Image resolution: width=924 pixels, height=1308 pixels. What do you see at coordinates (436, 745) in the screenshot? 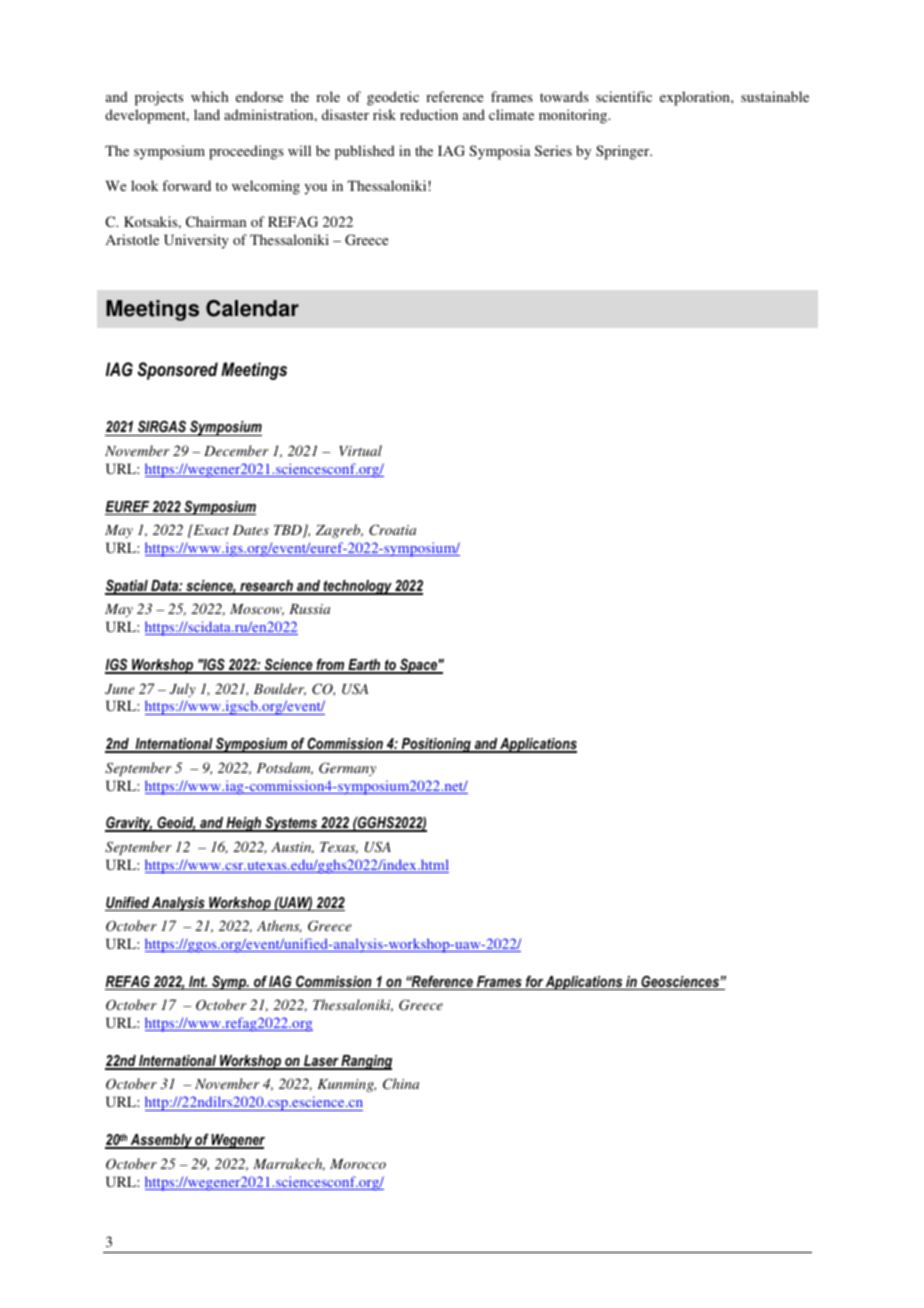
I see `Positioning` at bounding box center [436, 745].
